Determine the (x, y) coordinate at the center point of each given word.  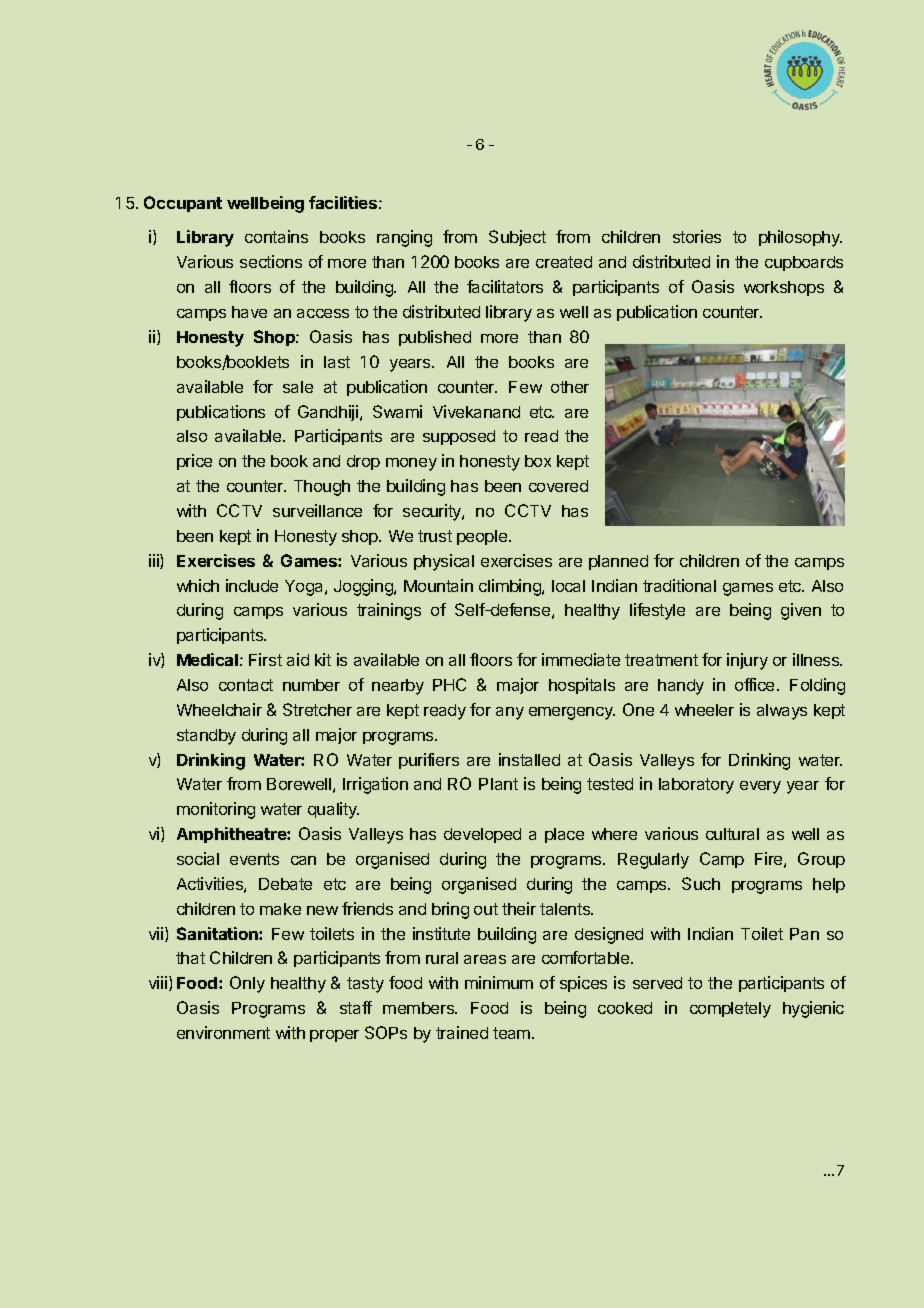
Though (322, 488)
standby (206, 737)
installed (529, 759)
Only (247, 984)
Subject (517, 238)
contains (276, 236)
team (513, 1033)
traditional (679, 585)
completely (730, 1010)
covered (558, 486)
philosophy (800, 238)
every (760, 787)
